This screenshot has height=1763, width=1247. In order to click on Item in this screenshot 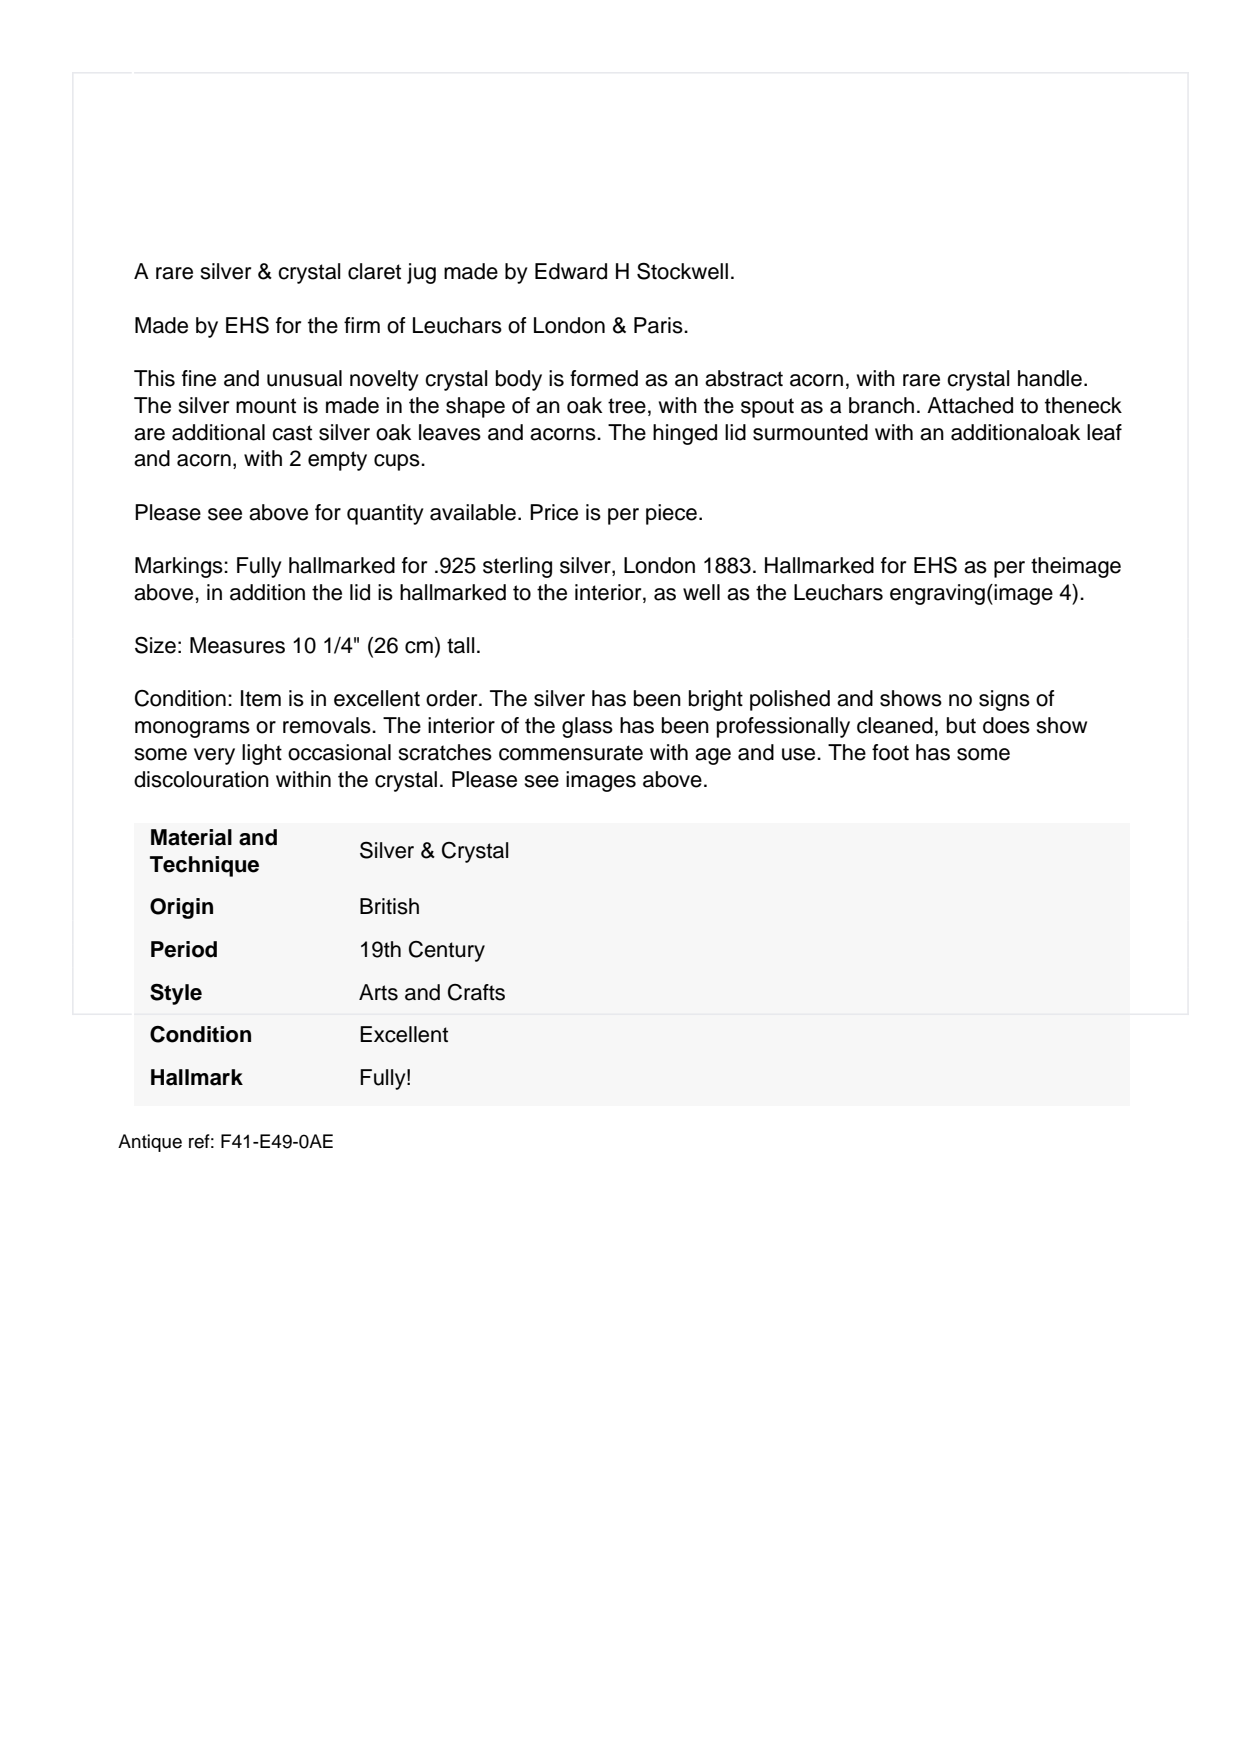, I will do `click(261, 698)`.
